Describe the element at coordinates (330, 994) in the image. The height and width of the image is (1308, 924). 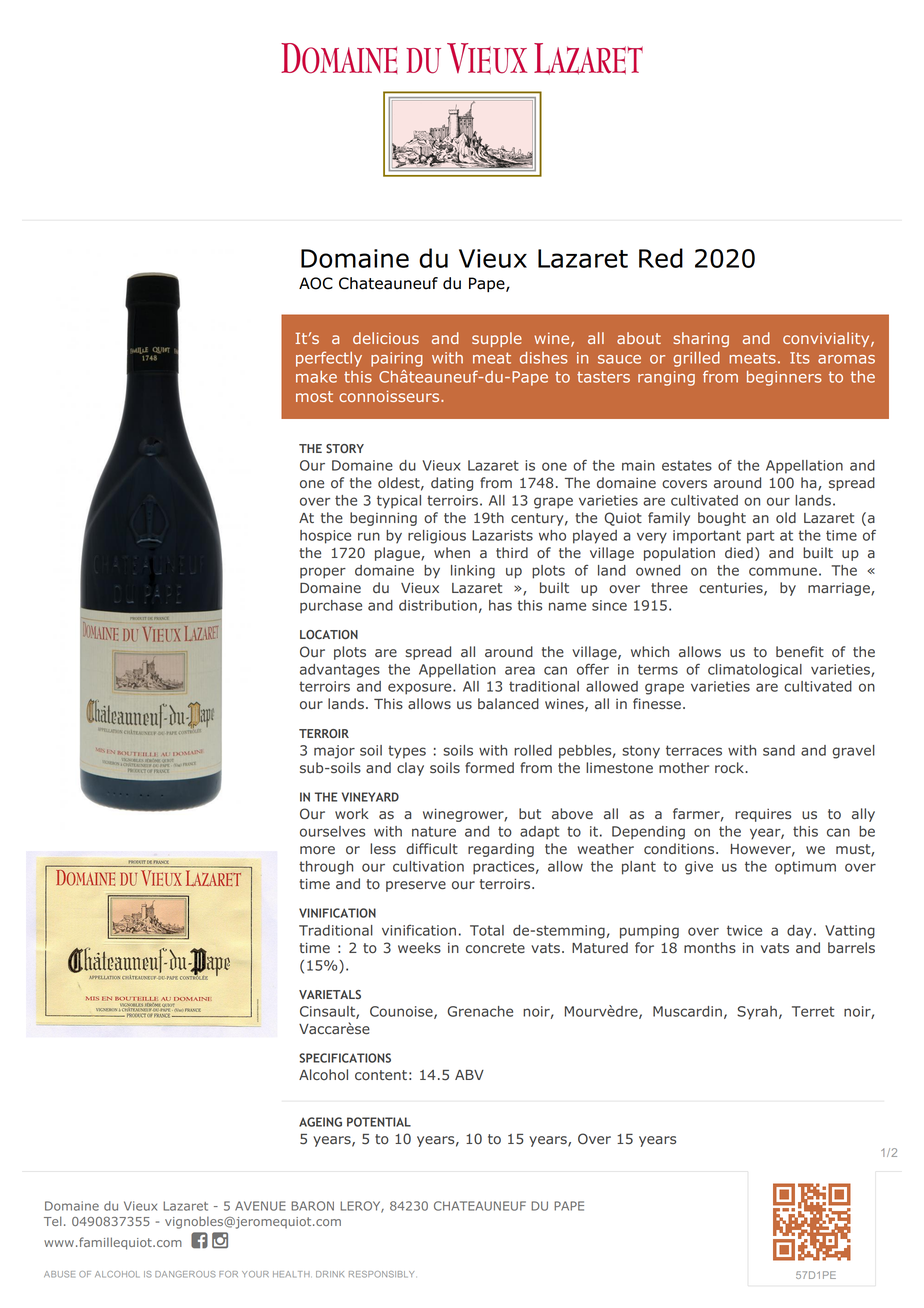
I see `VARIETALS` at that location.
